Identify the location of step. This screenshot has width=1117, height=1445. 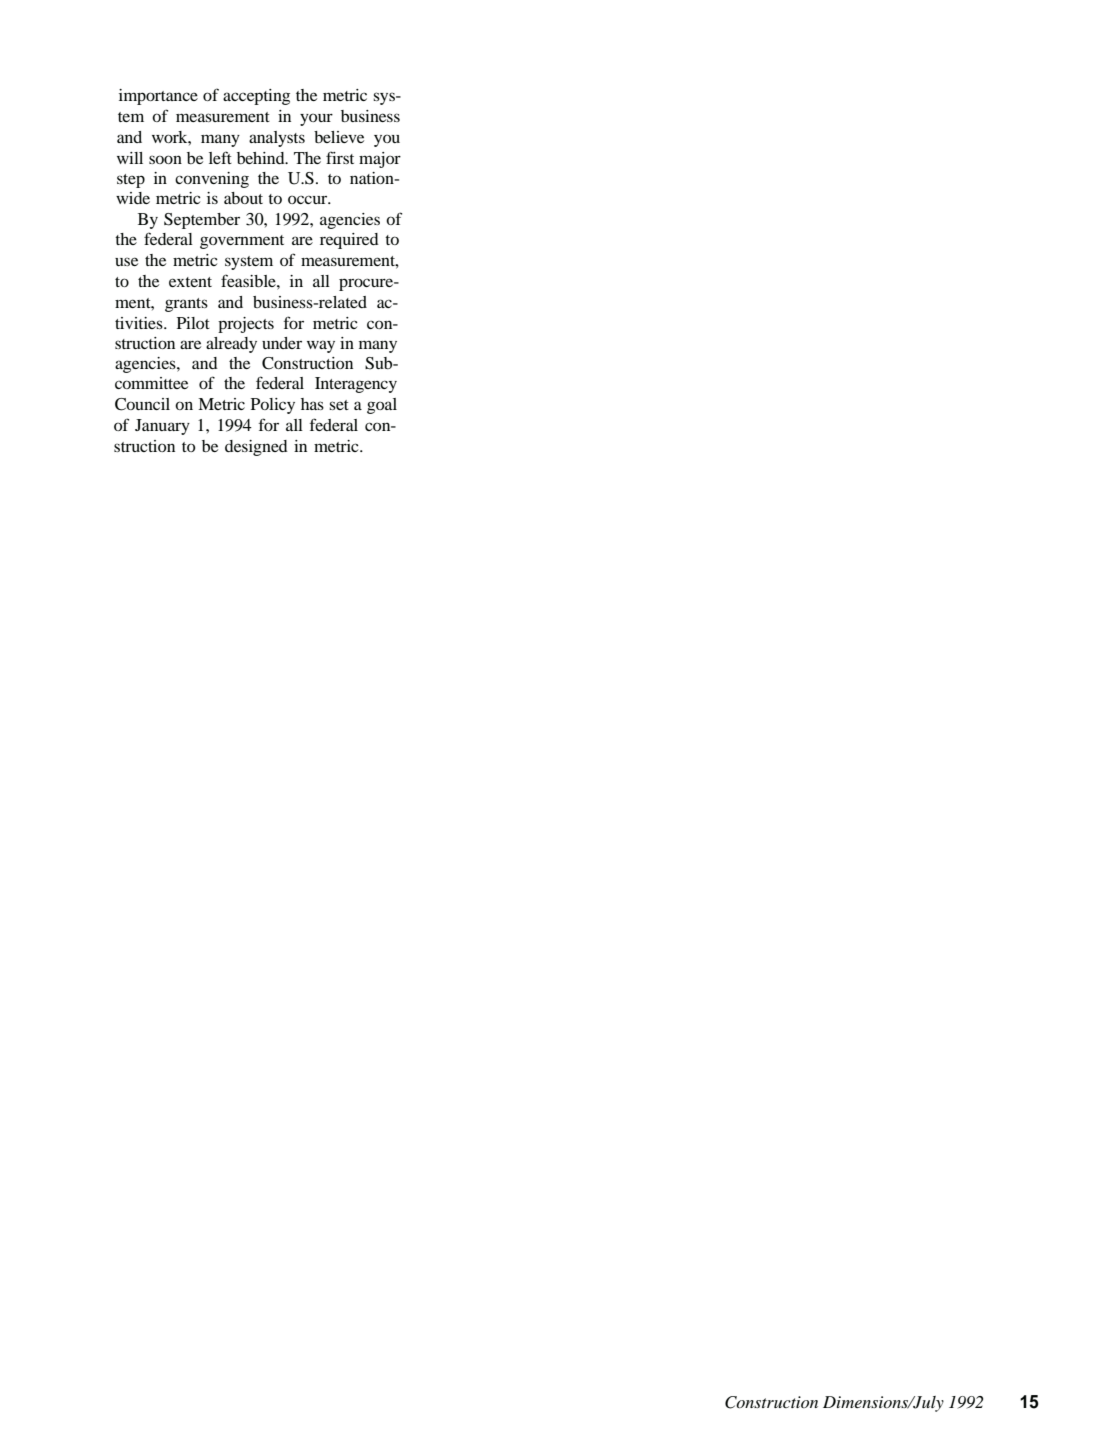
(131, 181).
